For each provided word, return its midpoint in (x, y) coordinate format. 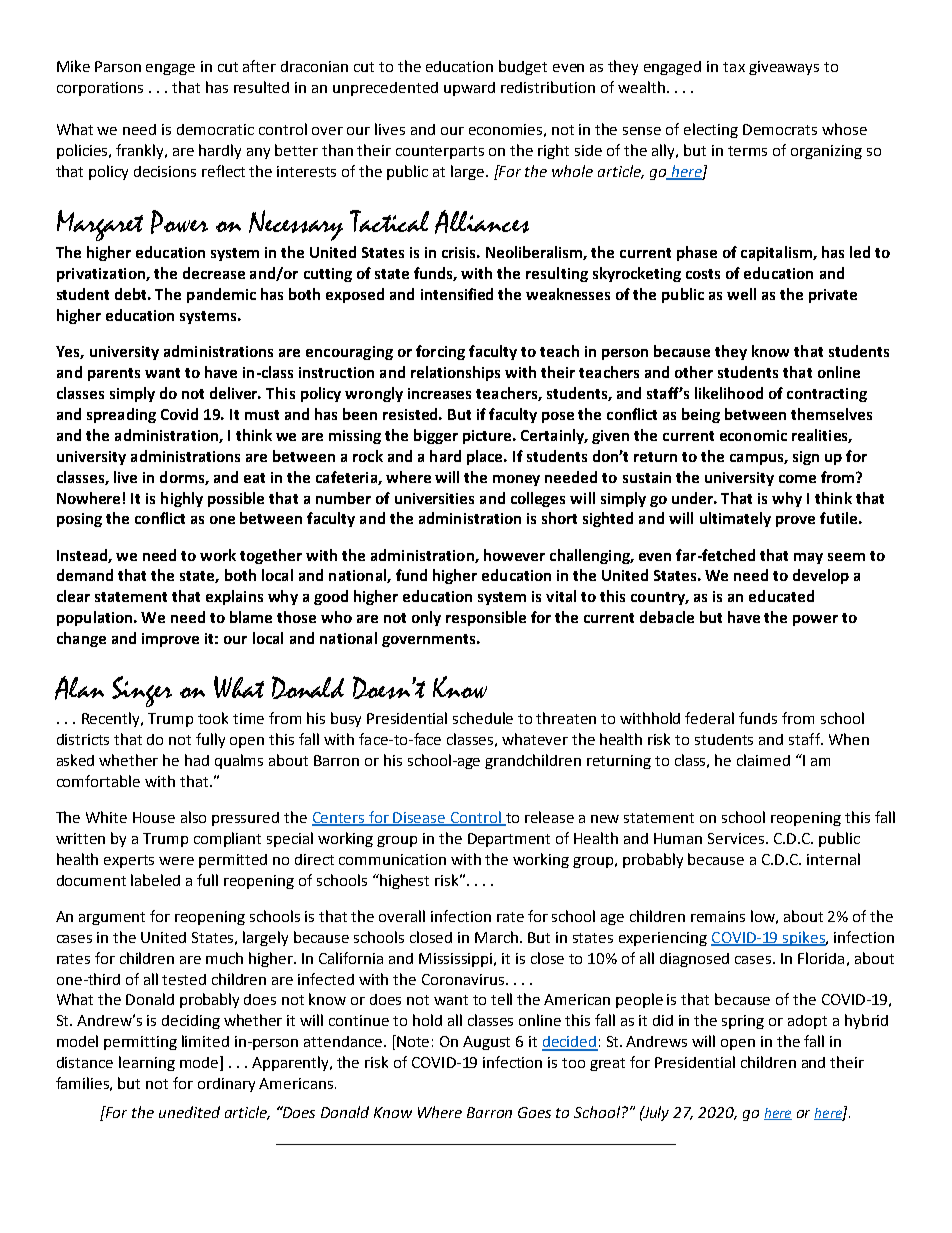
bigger (436, 436)
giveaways (784, 68)
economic (753, 435)
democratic (215, 129)
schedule (483, 718)
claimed (763, 760)
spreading (121, 415)
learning (147, 1063)
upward (469, 89)
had (197, 760)
